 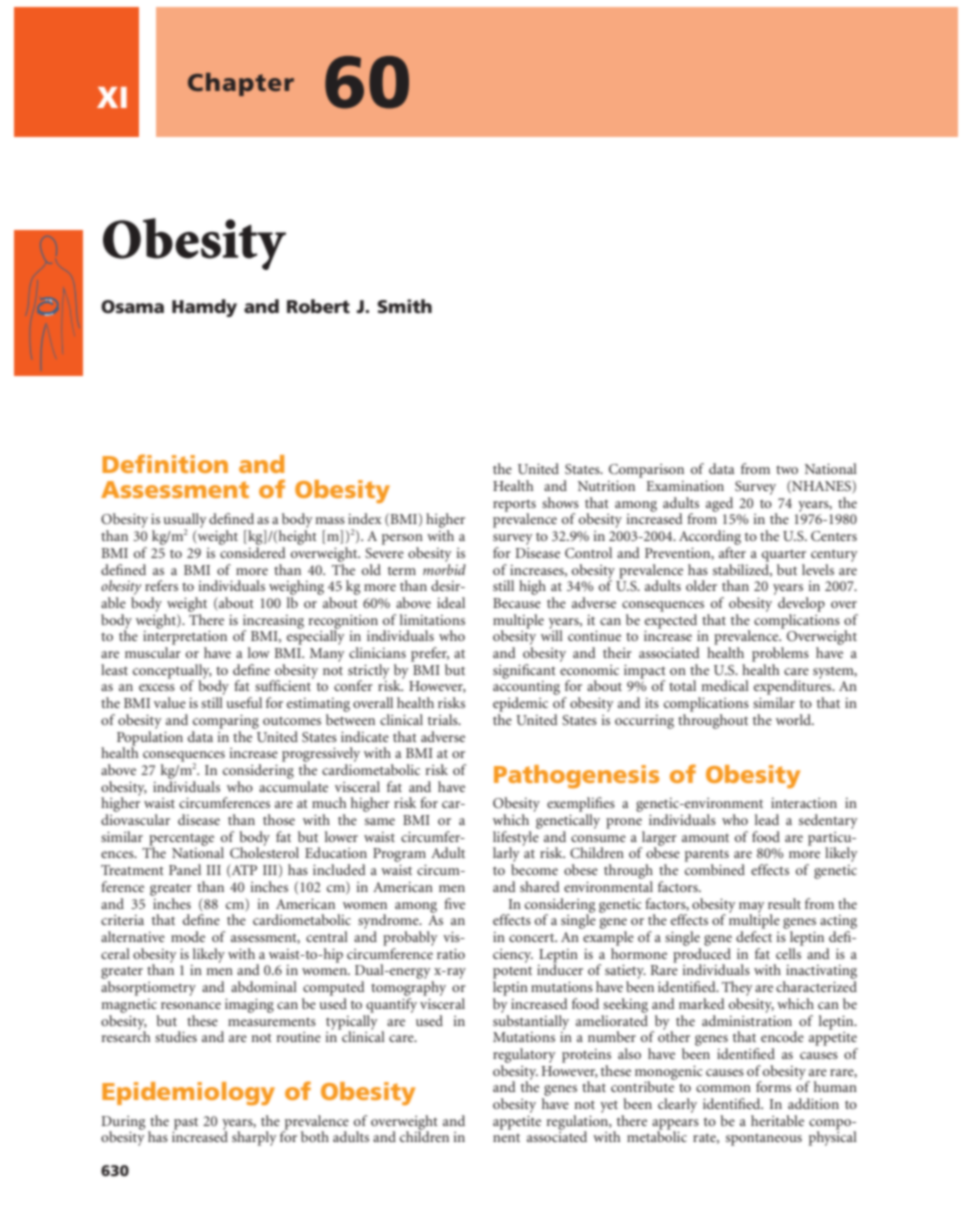 What do you see at coordinates (241, 84) in the document?
I see `Chapter` at bounding box center [241, 84].
